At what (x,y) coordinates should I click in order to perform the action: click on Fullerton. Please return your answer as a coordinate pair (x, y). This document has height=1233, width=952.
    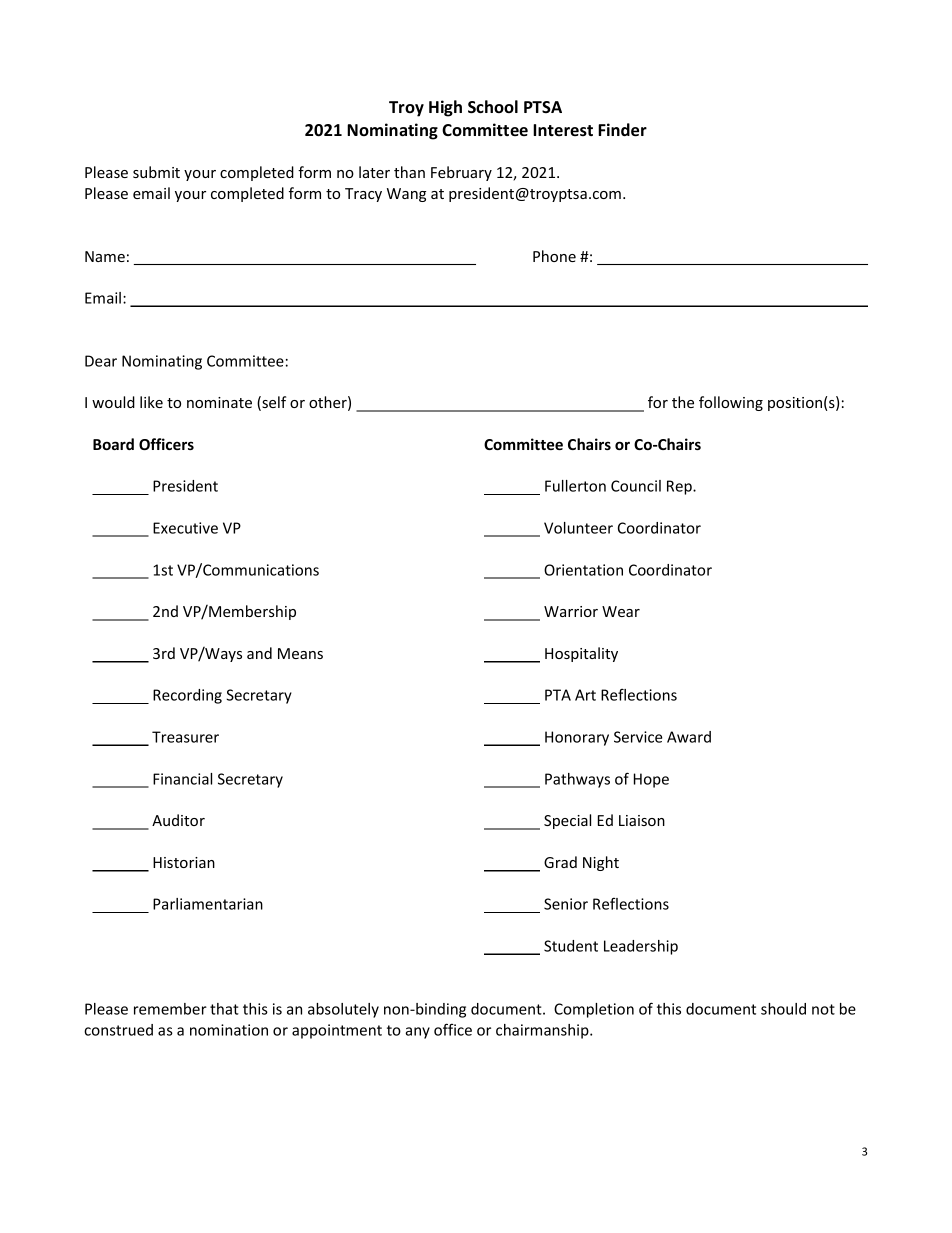
    Looking at the image, I should click on (575, 486).
